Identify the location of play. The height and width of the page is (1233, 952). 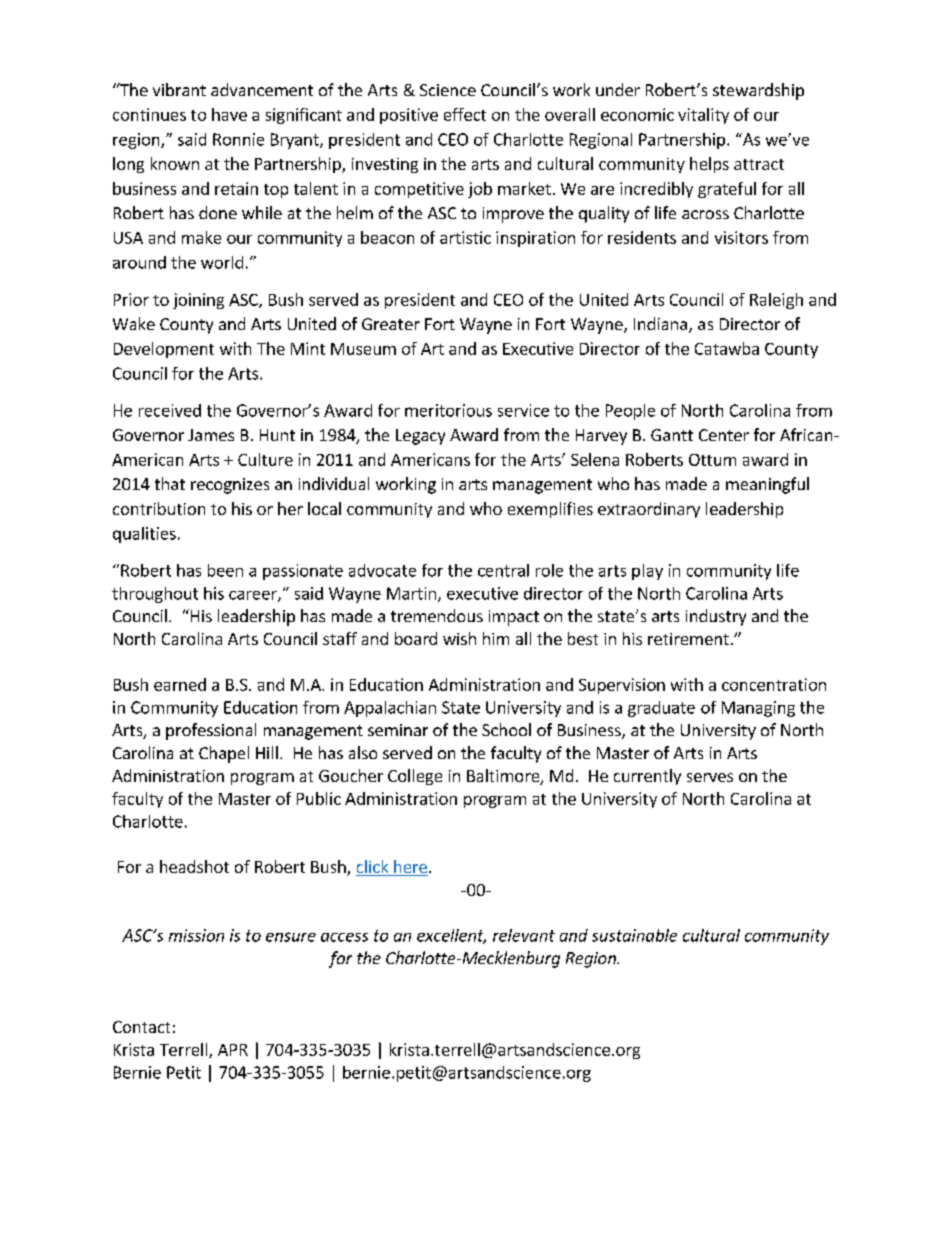
(647, 572).
